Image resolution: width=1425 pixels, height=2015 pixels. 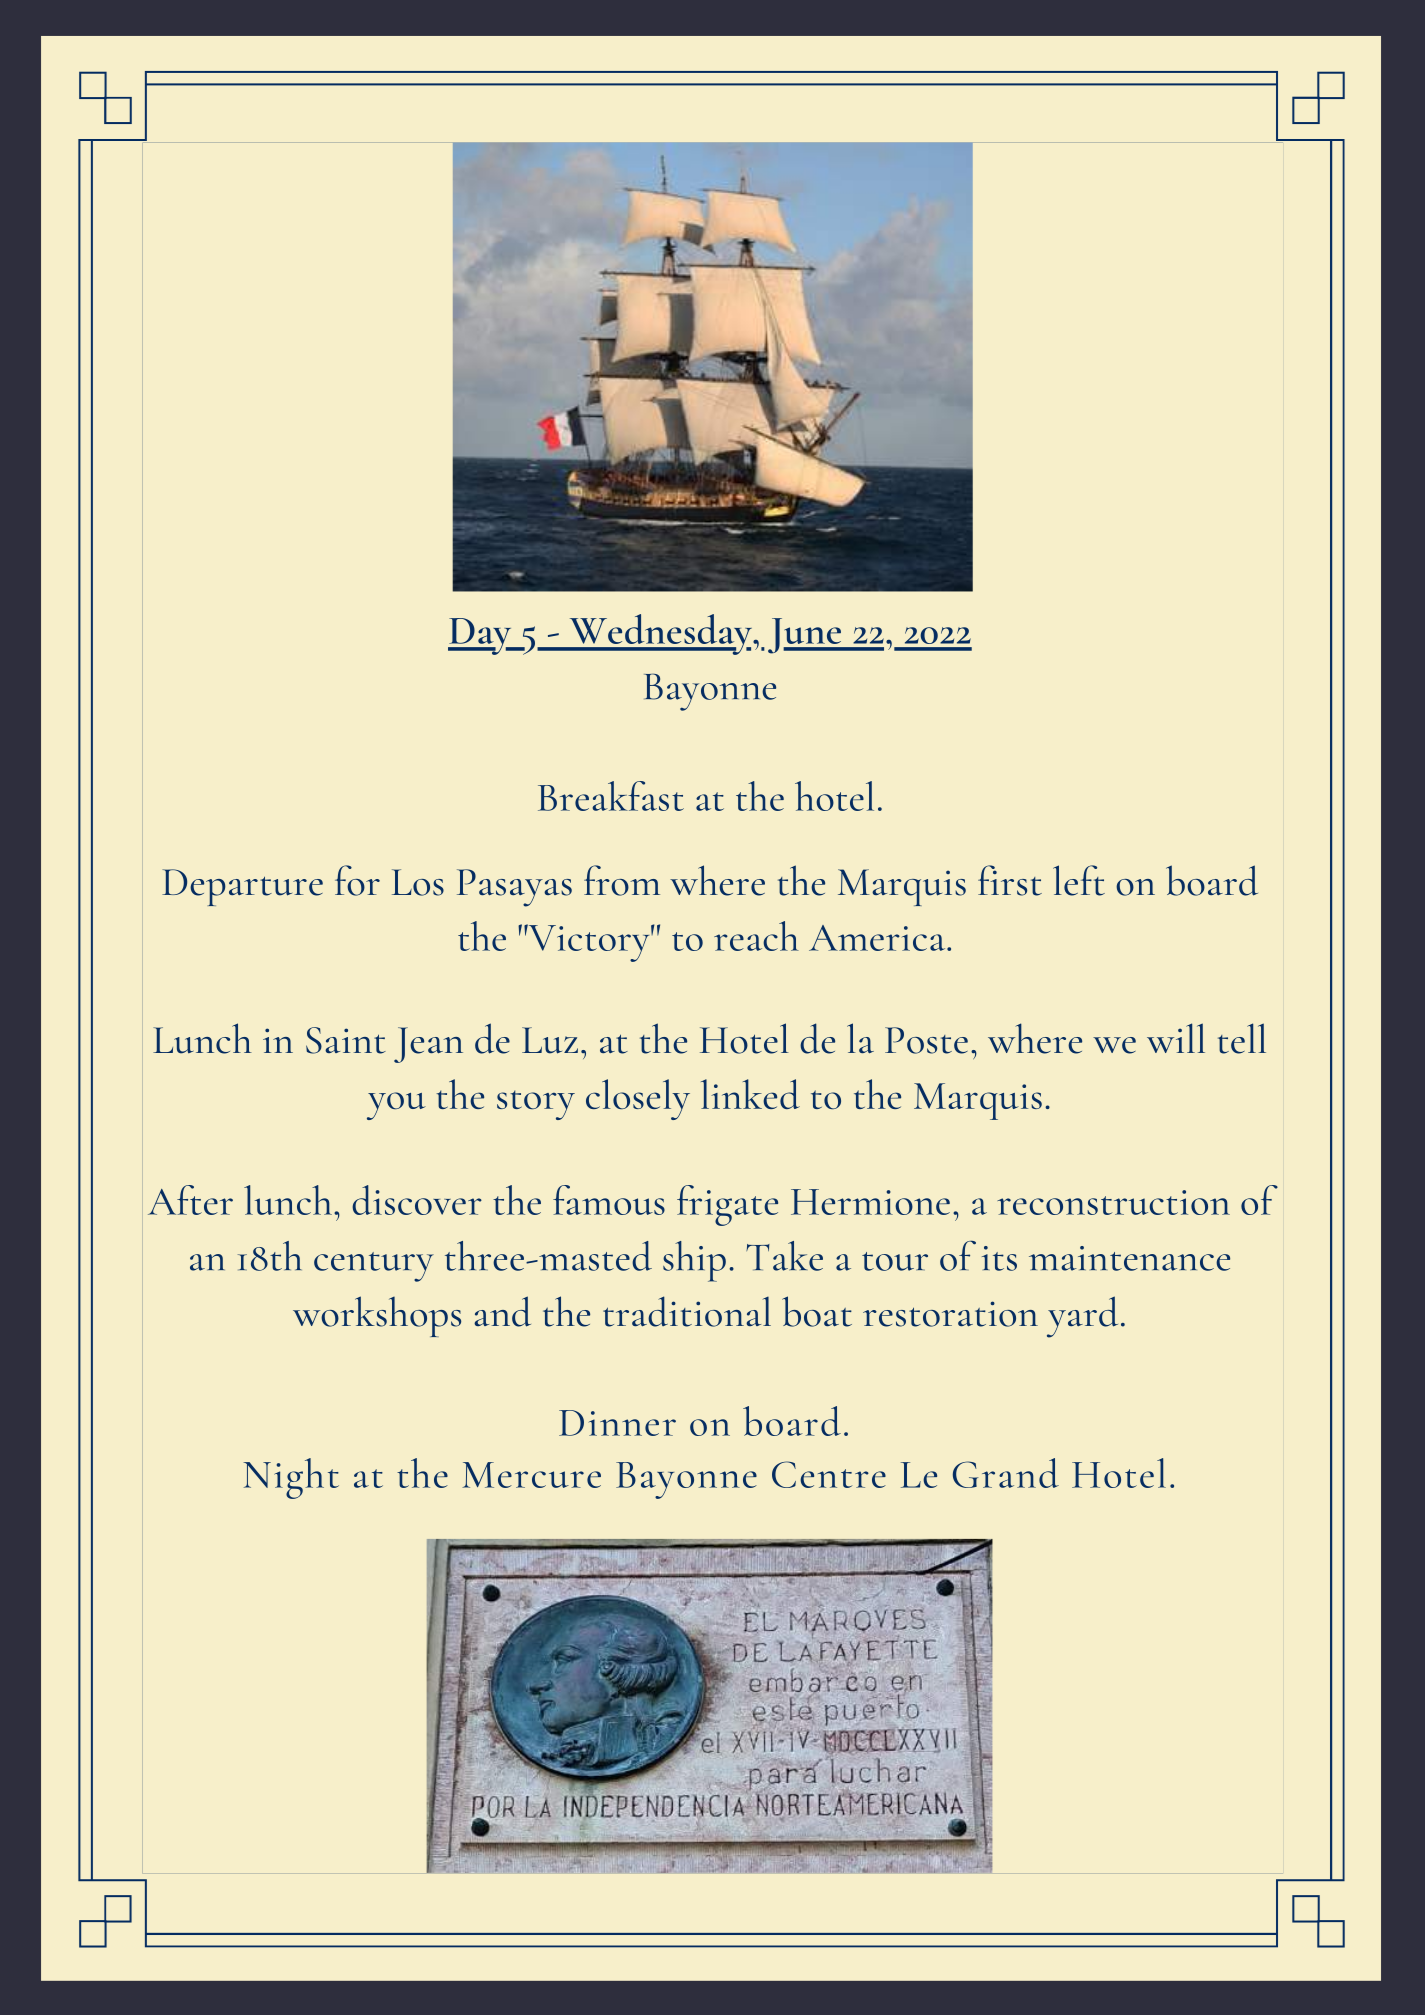 I want to click on left, so click(x=1079, y=880).
